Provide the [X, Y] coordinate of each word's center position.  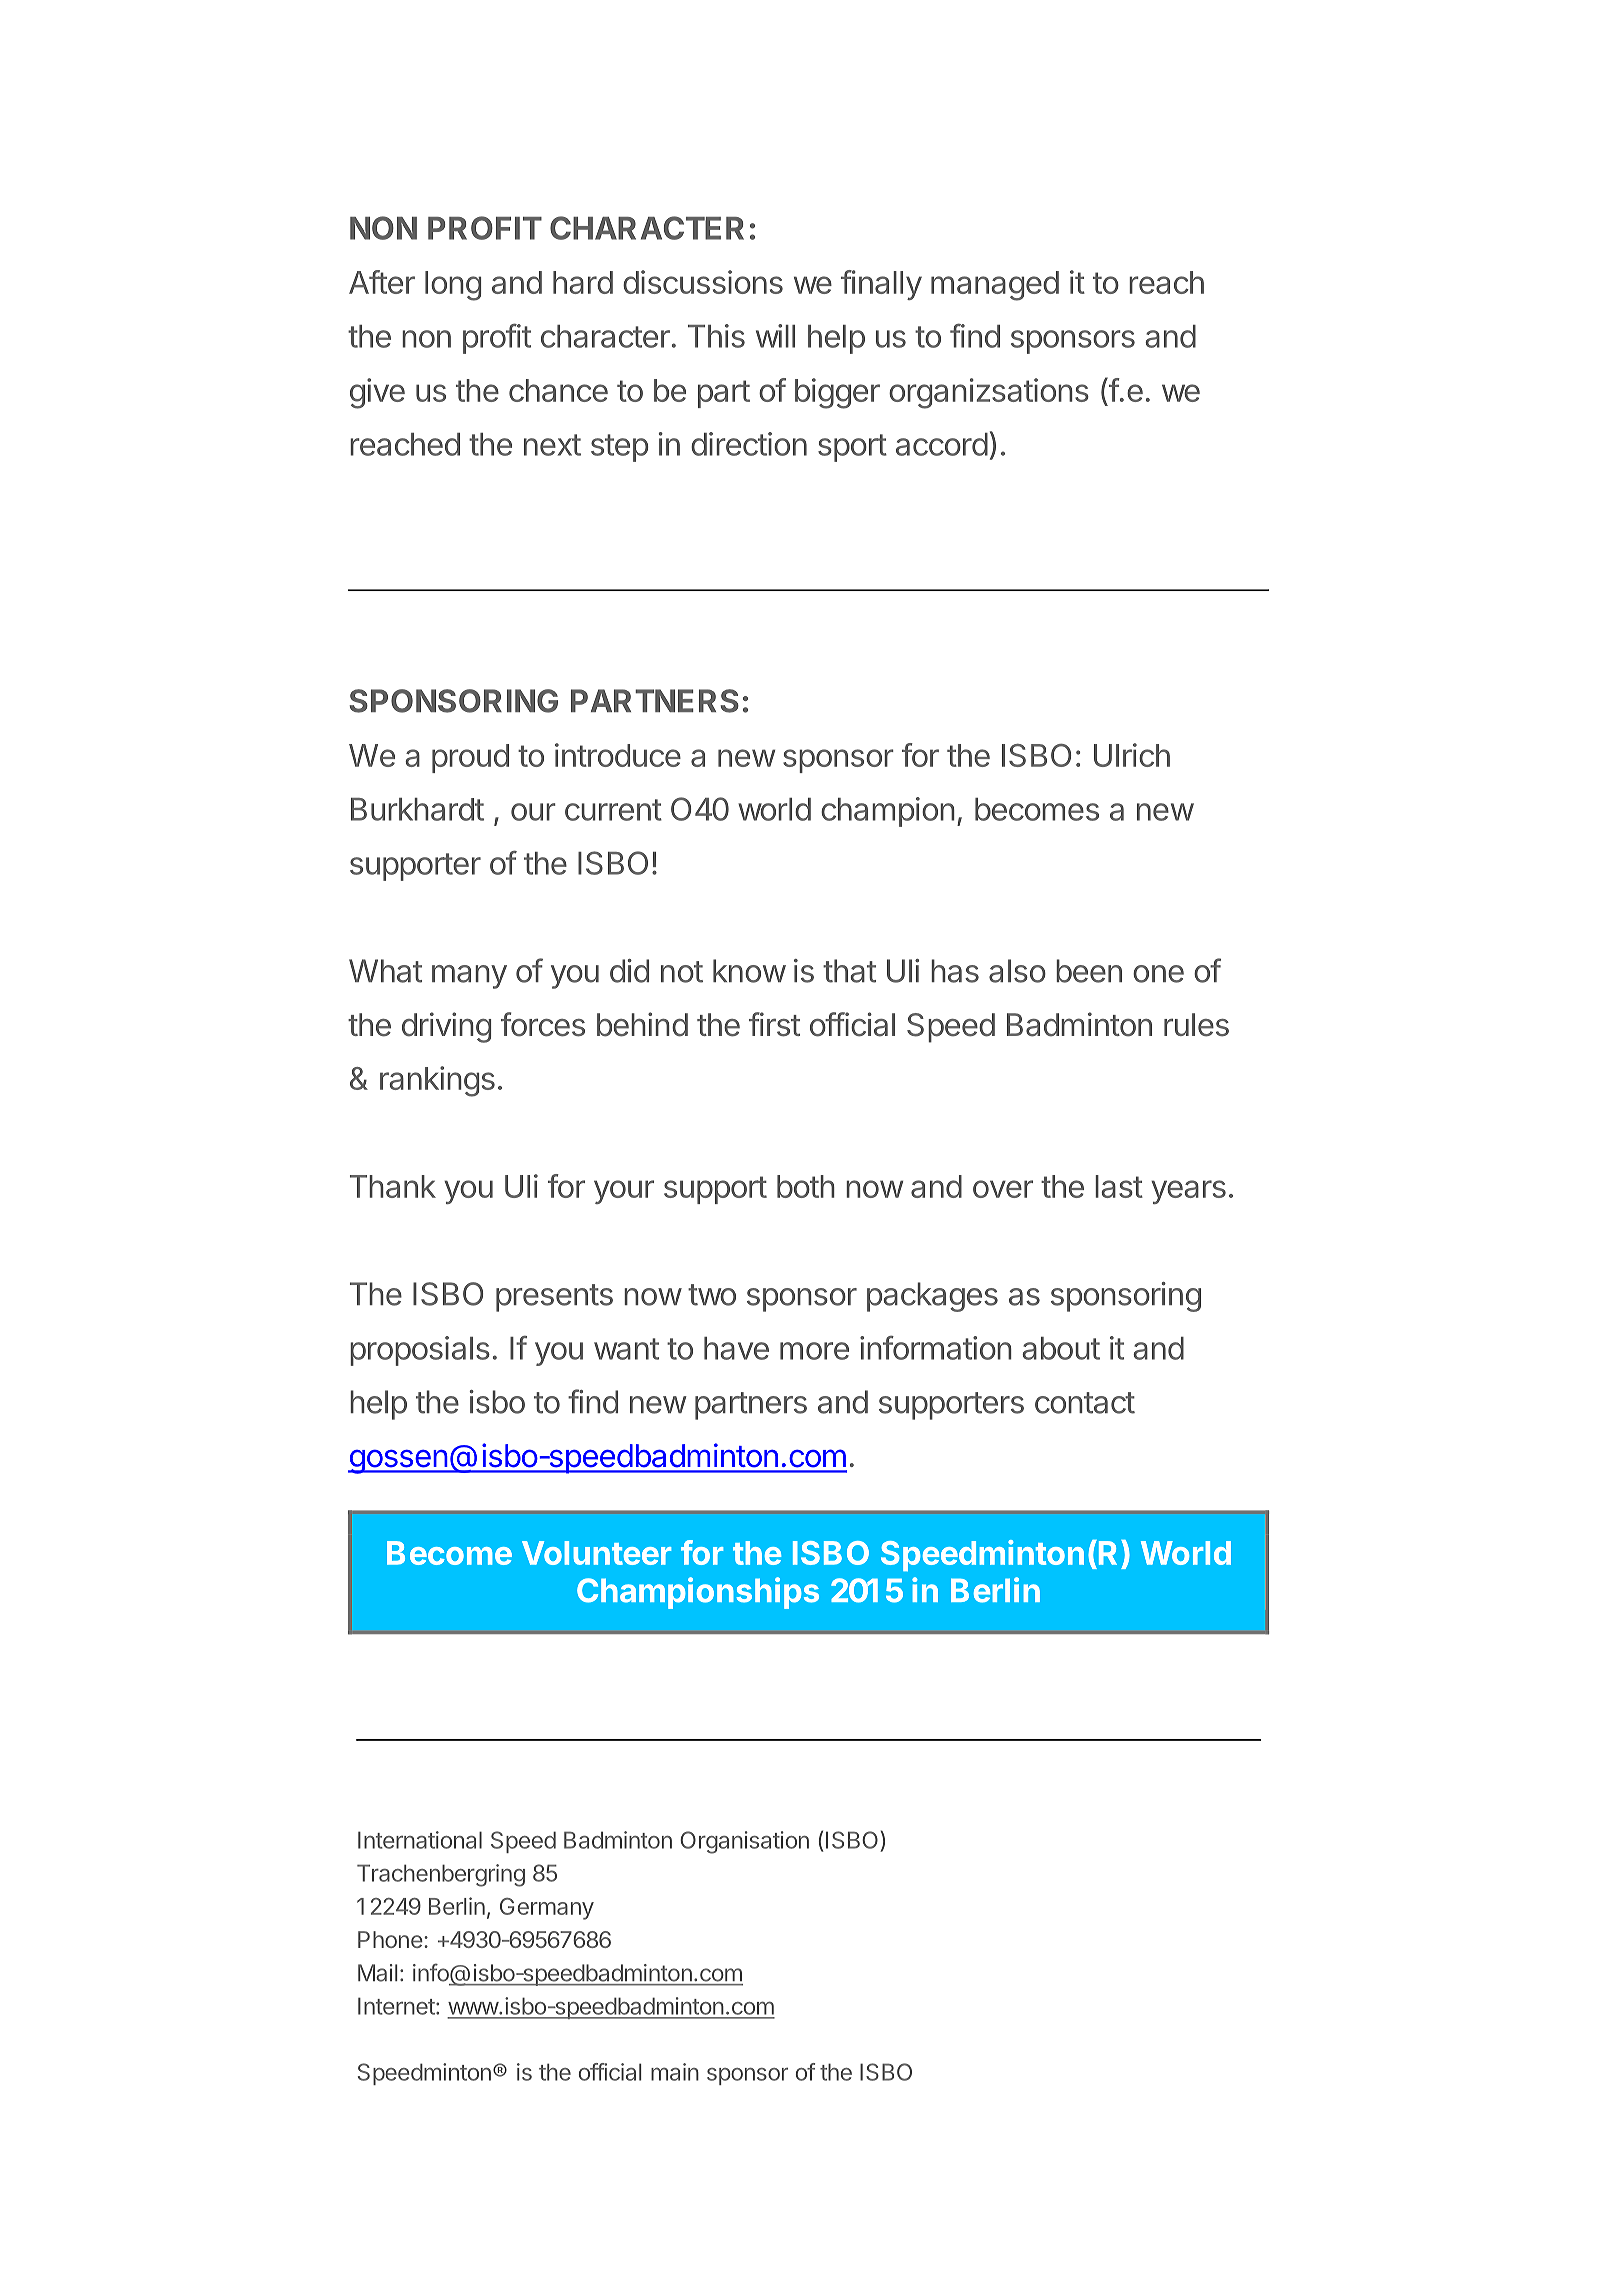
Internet [396, 2006]
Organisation [744, 1842]
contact [1085, 1403]
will [775, 336]
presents [554, 1298]
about [1061, 1348]
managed [995, 286]
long [453, 286]
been [1089, 971]
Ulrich [1132, 755]
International [420, 1840]
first [774, 1024]
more [814, 1351]
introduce [618, 755]
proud [470, 758]
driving [446, 1027]
